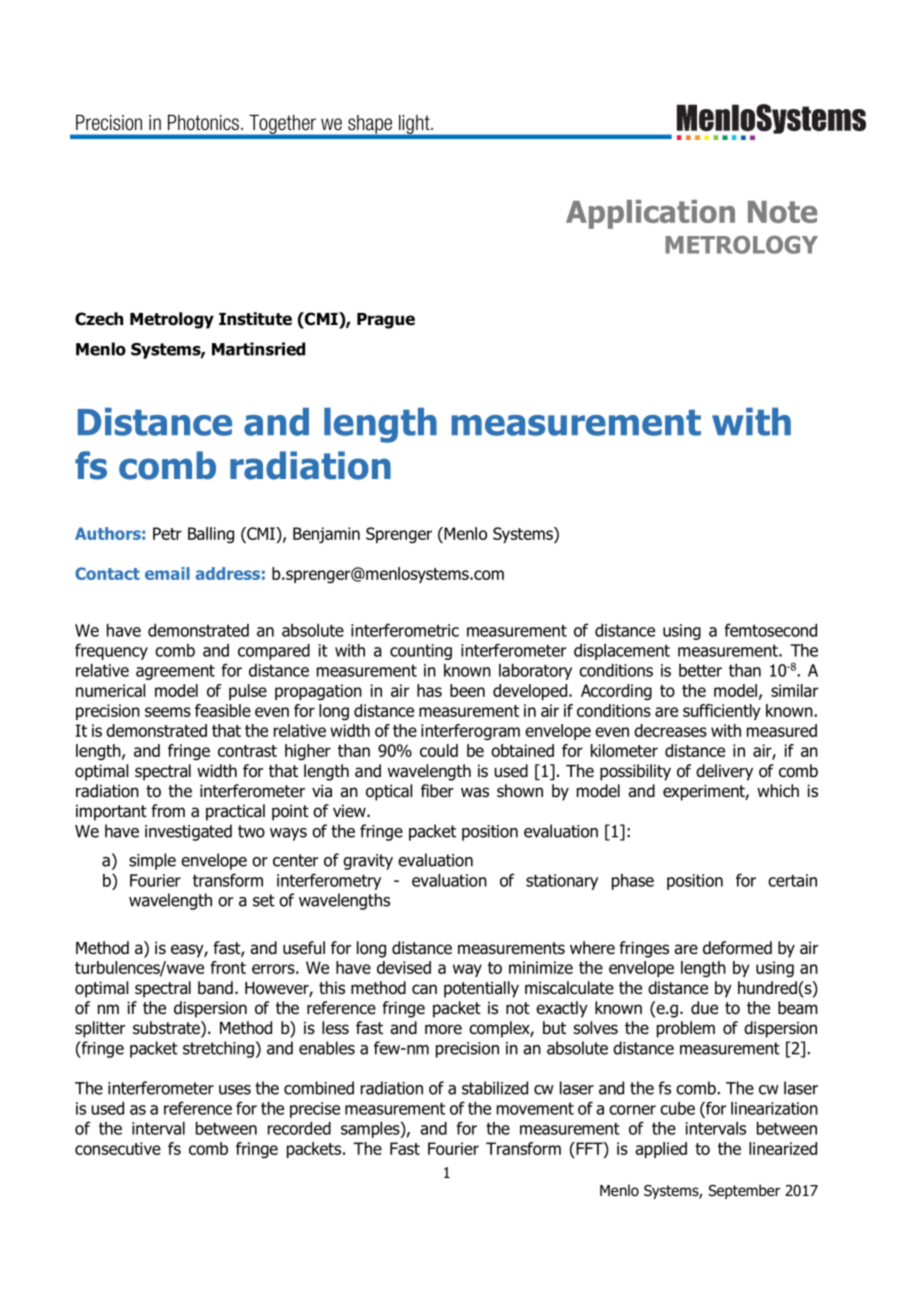  Describe the element at coordinates (782, 212) in the screenshot. I see `Note` at that location.
